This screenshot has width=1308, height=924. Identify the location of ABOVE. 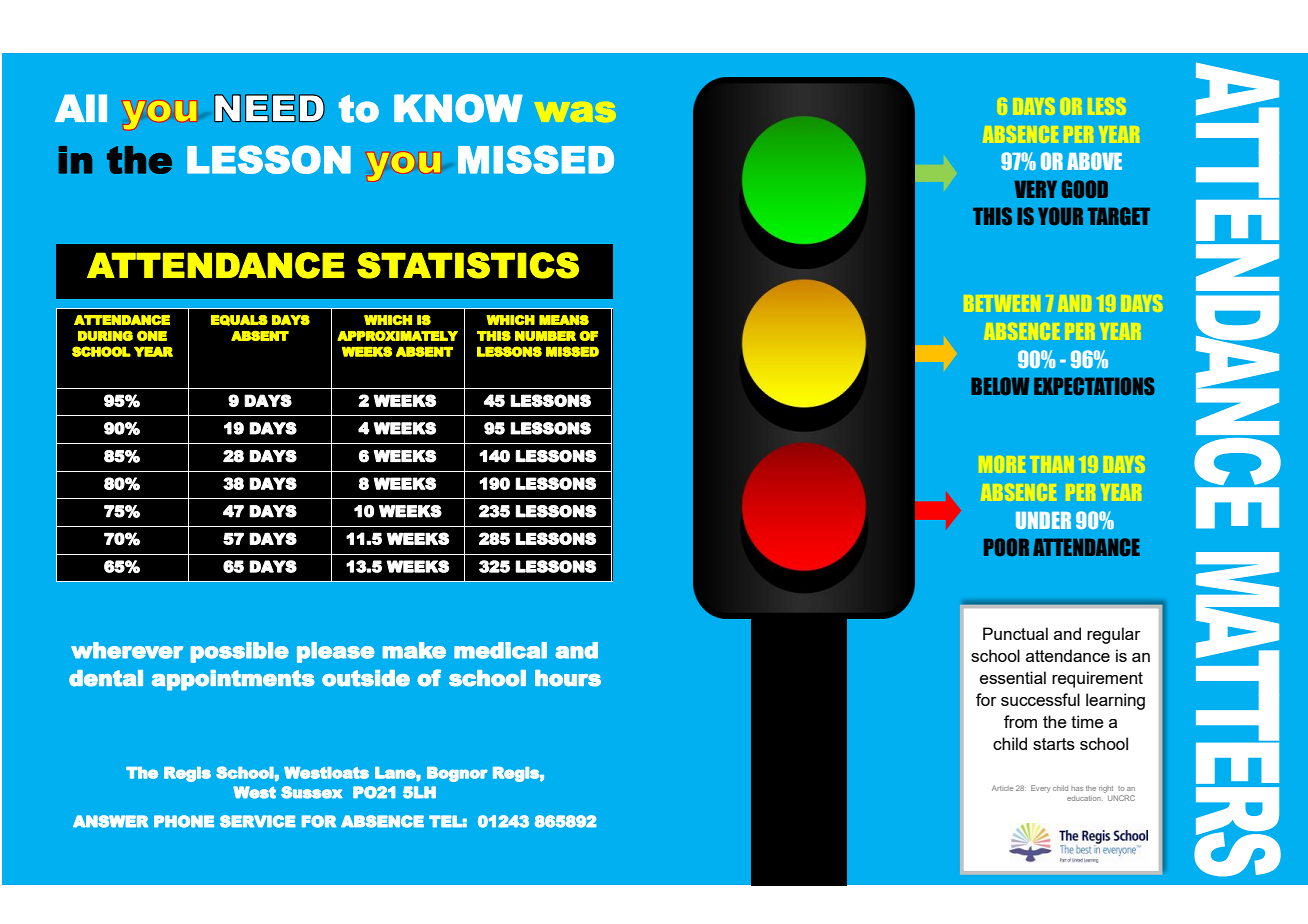
(1094, 161).
